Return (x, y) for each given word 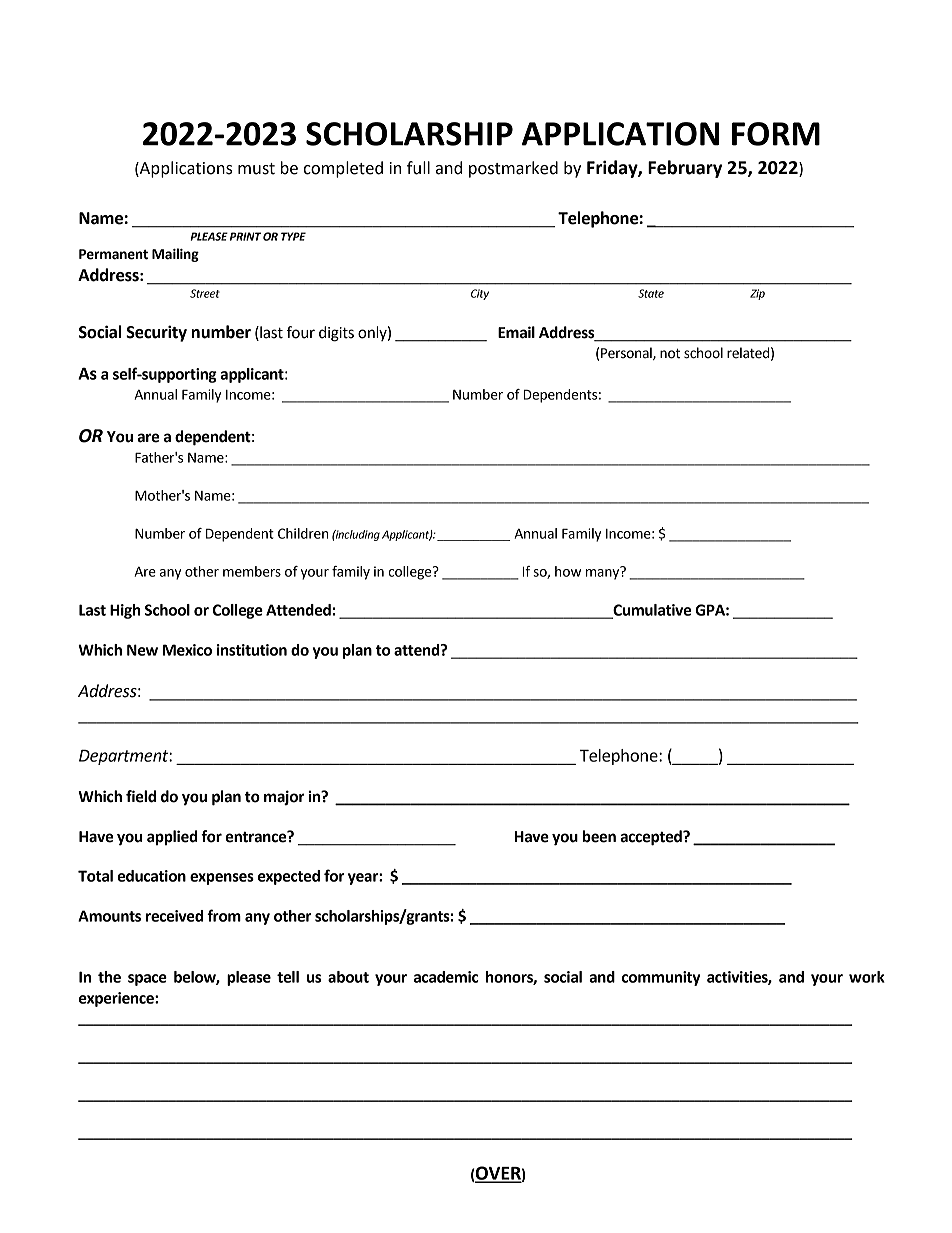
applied (172, 838)
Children (303, 533)
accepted (652, 838)
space (147, 980)
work (867, 977)
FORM (776, 134)
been (599, 836)
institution (252, 650)
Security (156, 333)
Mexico (187, 650)
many (604, 573)
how (568, 571)
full (418, 168)
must (256, 169)
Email (516, 332)
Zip (757, 294)
